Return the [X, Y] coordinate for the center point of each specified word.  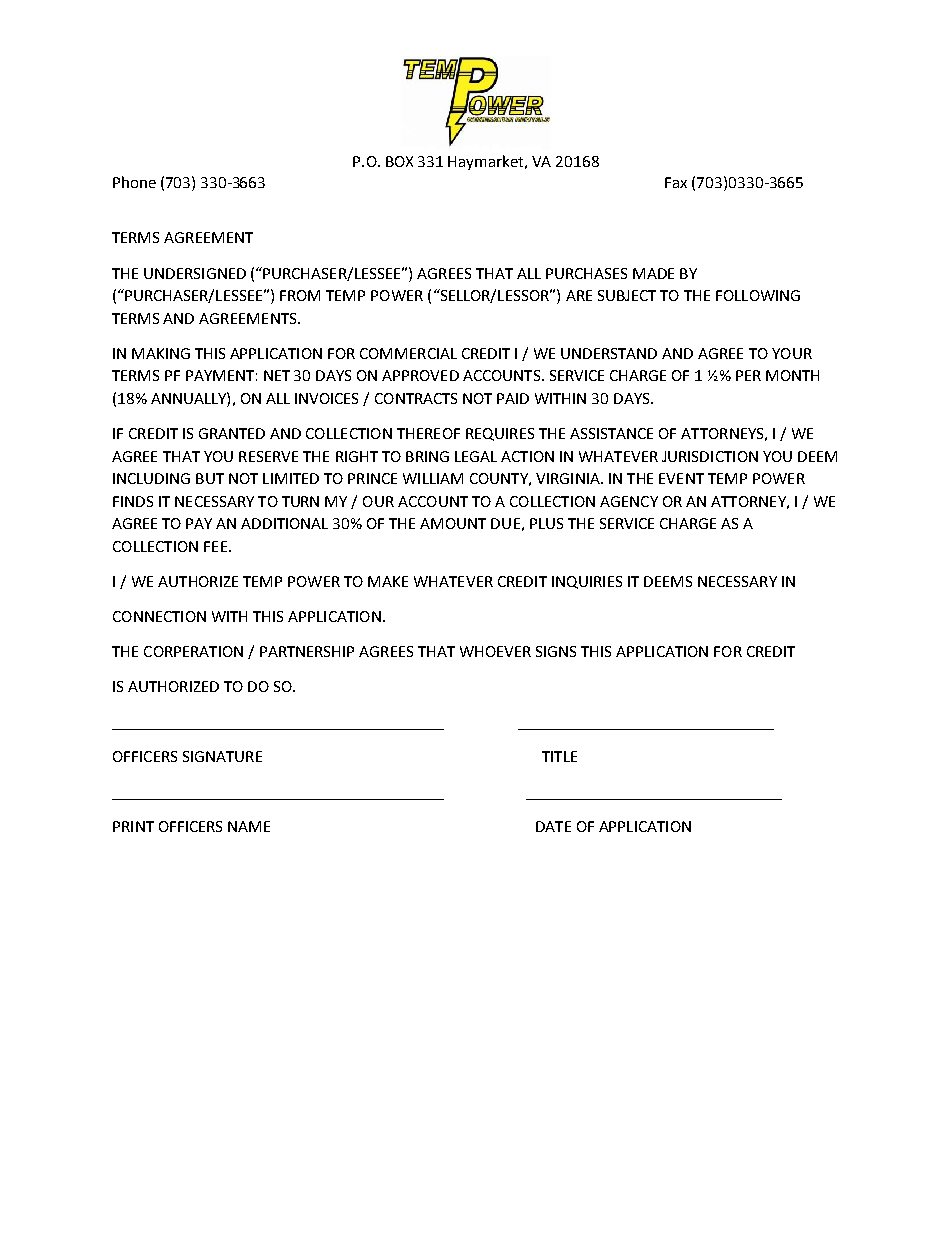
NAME [249, 826]
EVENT [681, 478]
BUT [210, 478]
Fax [676, 182]
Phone [134, 182]
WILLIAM [433, 478]
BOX [399, 161]
